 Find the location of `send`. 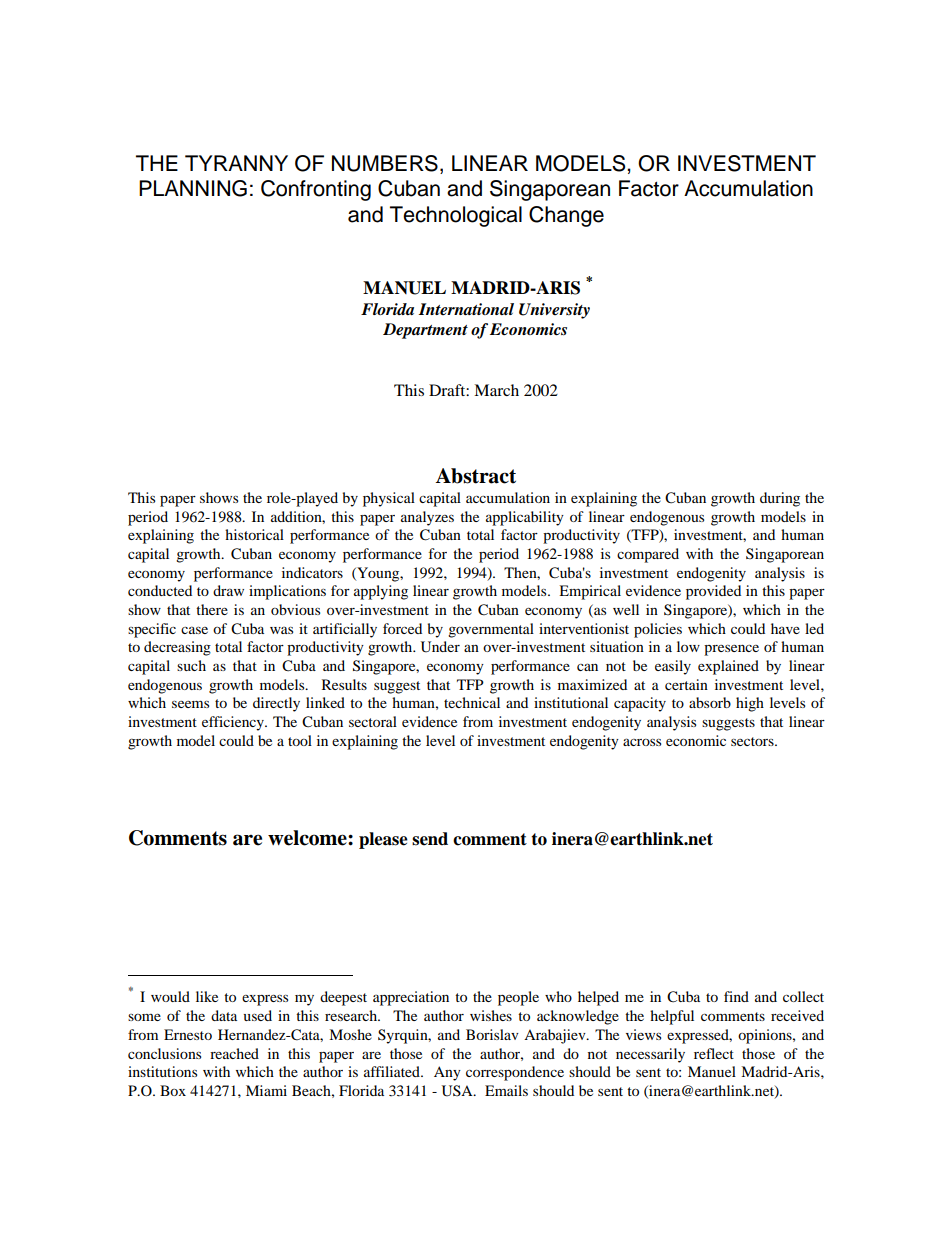

send is located at coordinates (430, 839).
